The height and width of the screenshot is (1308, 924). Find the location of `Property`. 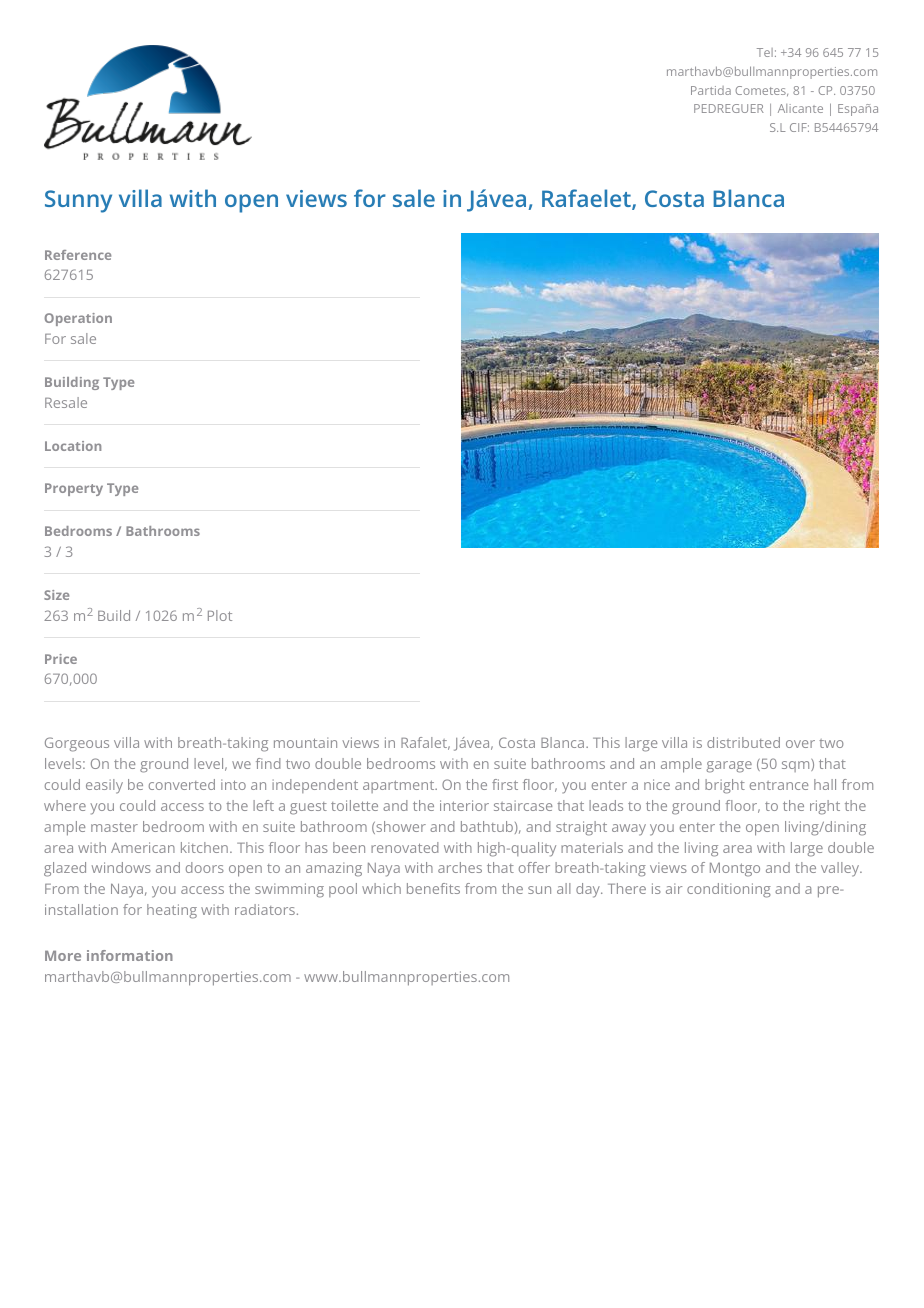

Property is located at coordinates (74, 489).
